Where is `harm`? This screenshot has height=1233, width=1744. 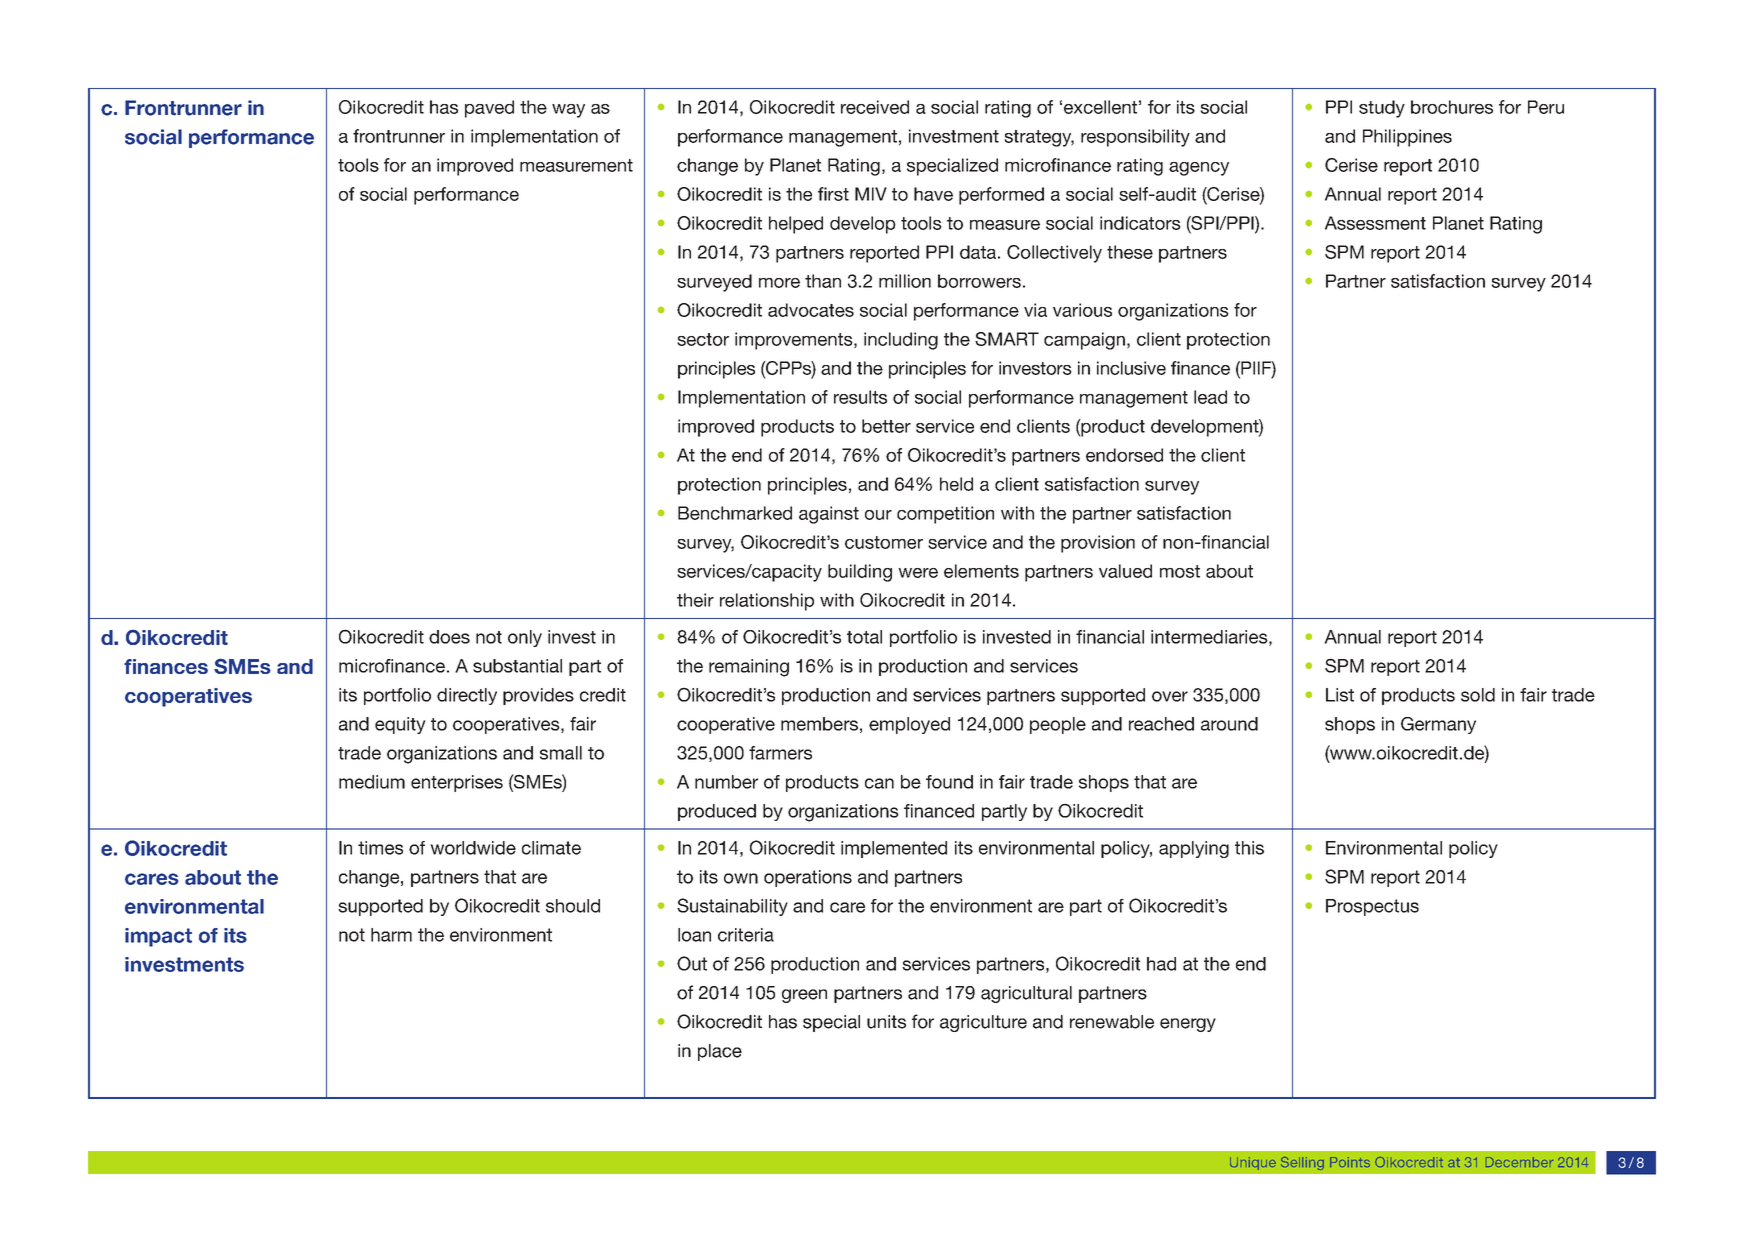
harm is located at coordinates (391, 935).
